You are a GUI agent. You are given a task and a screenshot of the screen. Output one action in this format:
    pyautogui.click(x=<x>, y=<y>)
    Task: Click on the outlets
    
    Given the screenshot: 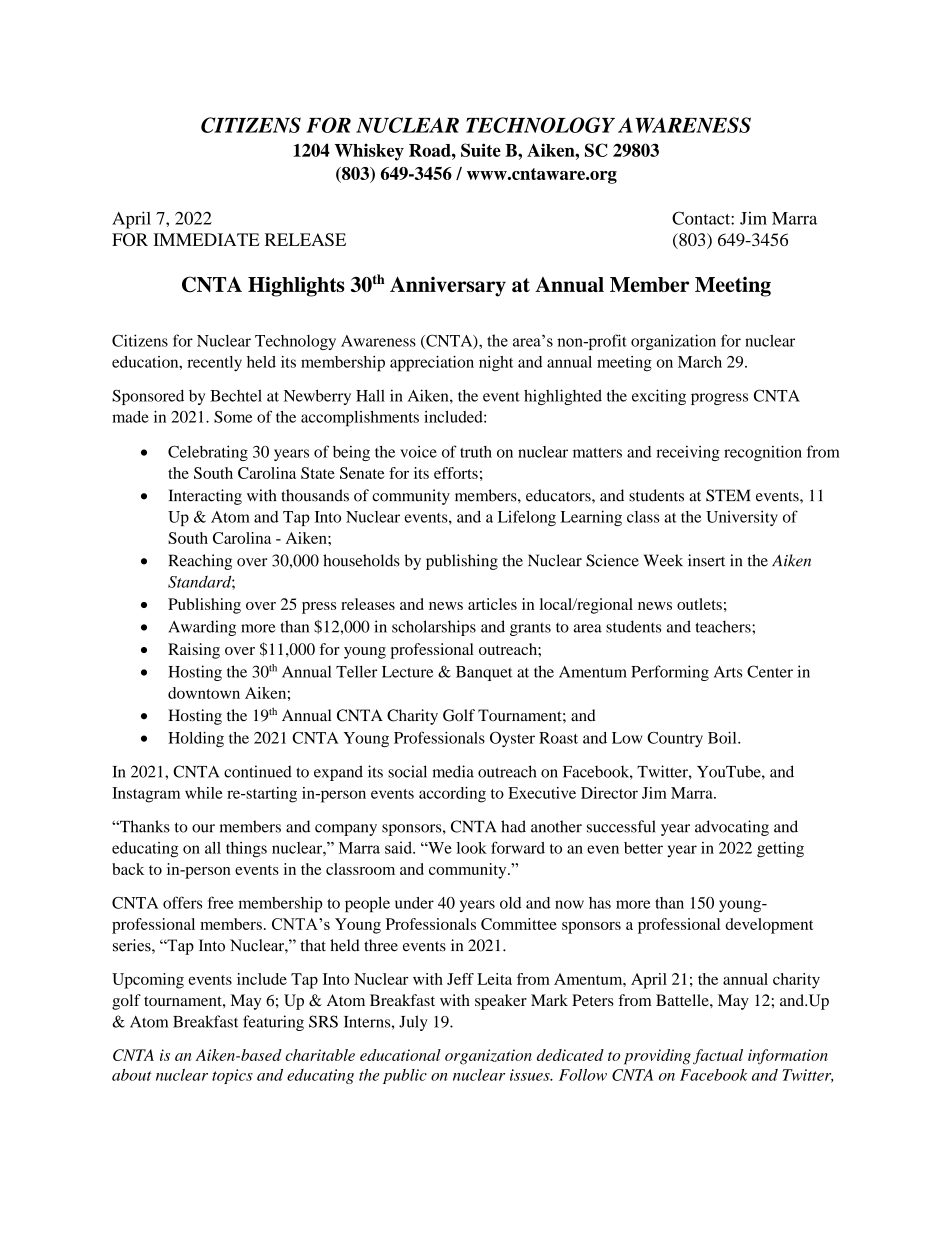 What is the action you would take?
    pyautogui.click(x=699, y=604)
